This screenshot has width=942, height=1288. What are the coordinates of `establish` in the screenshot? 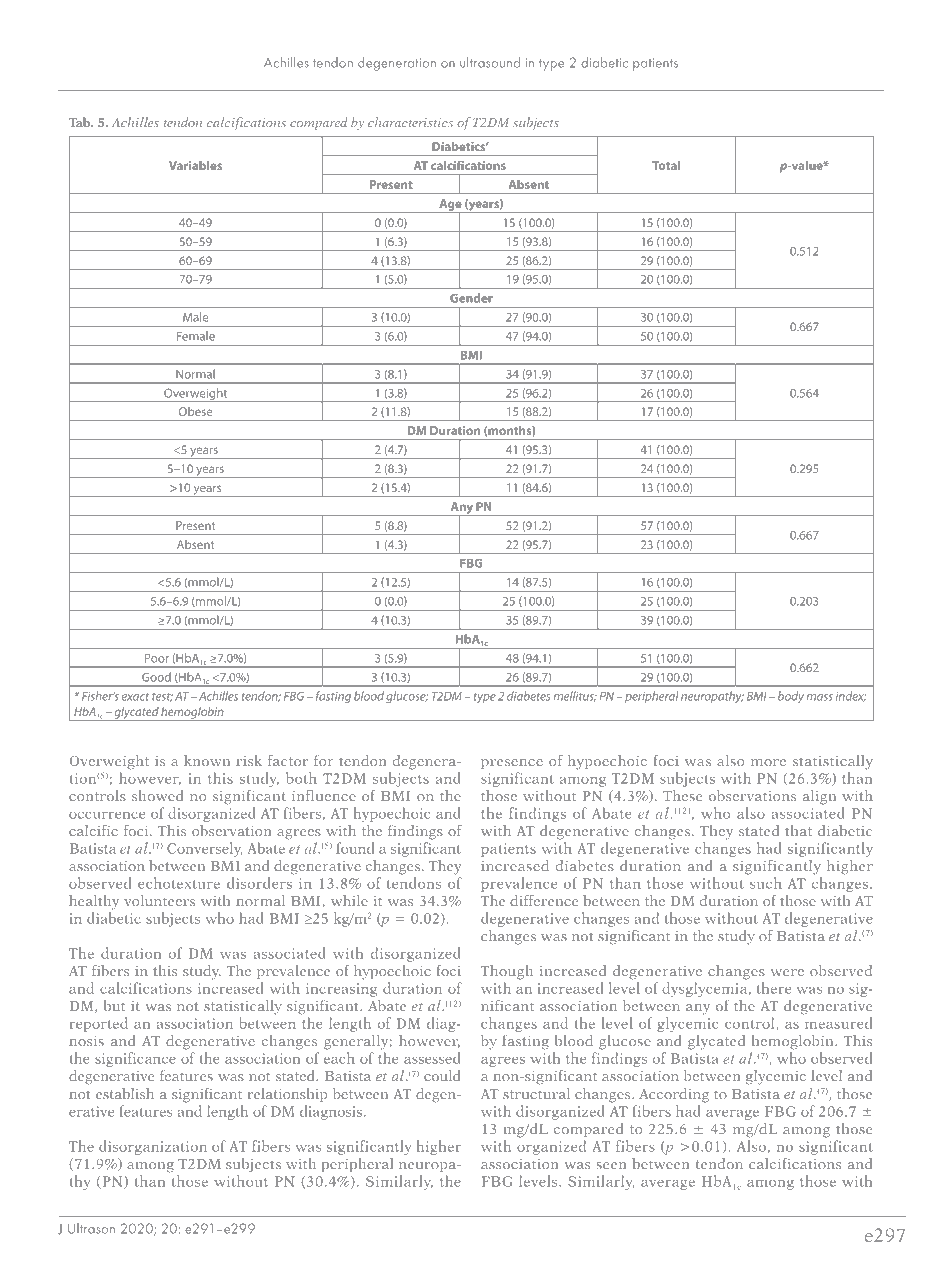 It's located at (125, 1093).
